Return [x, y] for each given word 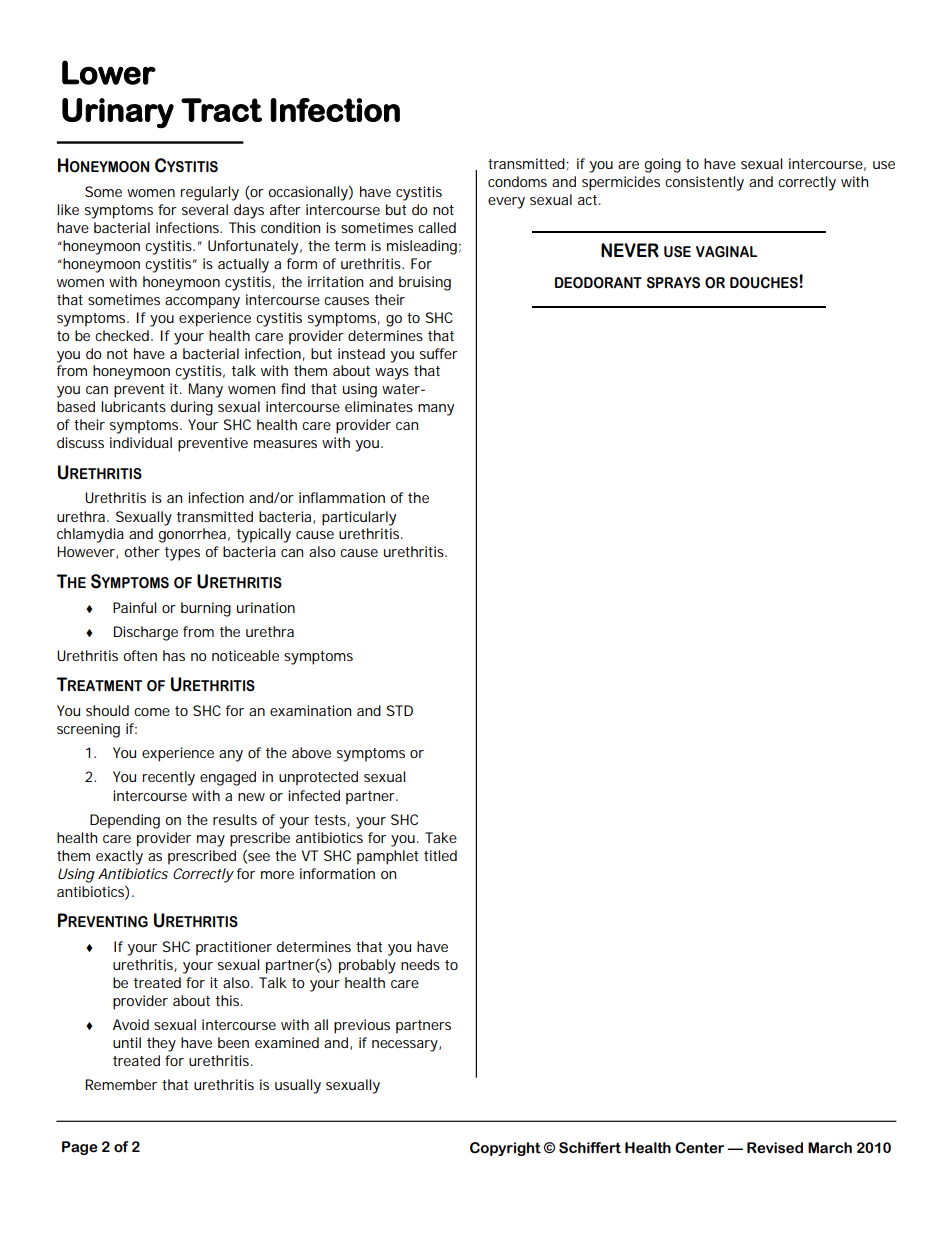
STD [400, 710]
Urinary [118, 113]
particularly [359, 518]
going [663, 165]
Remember [121, 1084]
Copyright [505, 1149]
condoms [517, 181]
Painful [134, 607]
